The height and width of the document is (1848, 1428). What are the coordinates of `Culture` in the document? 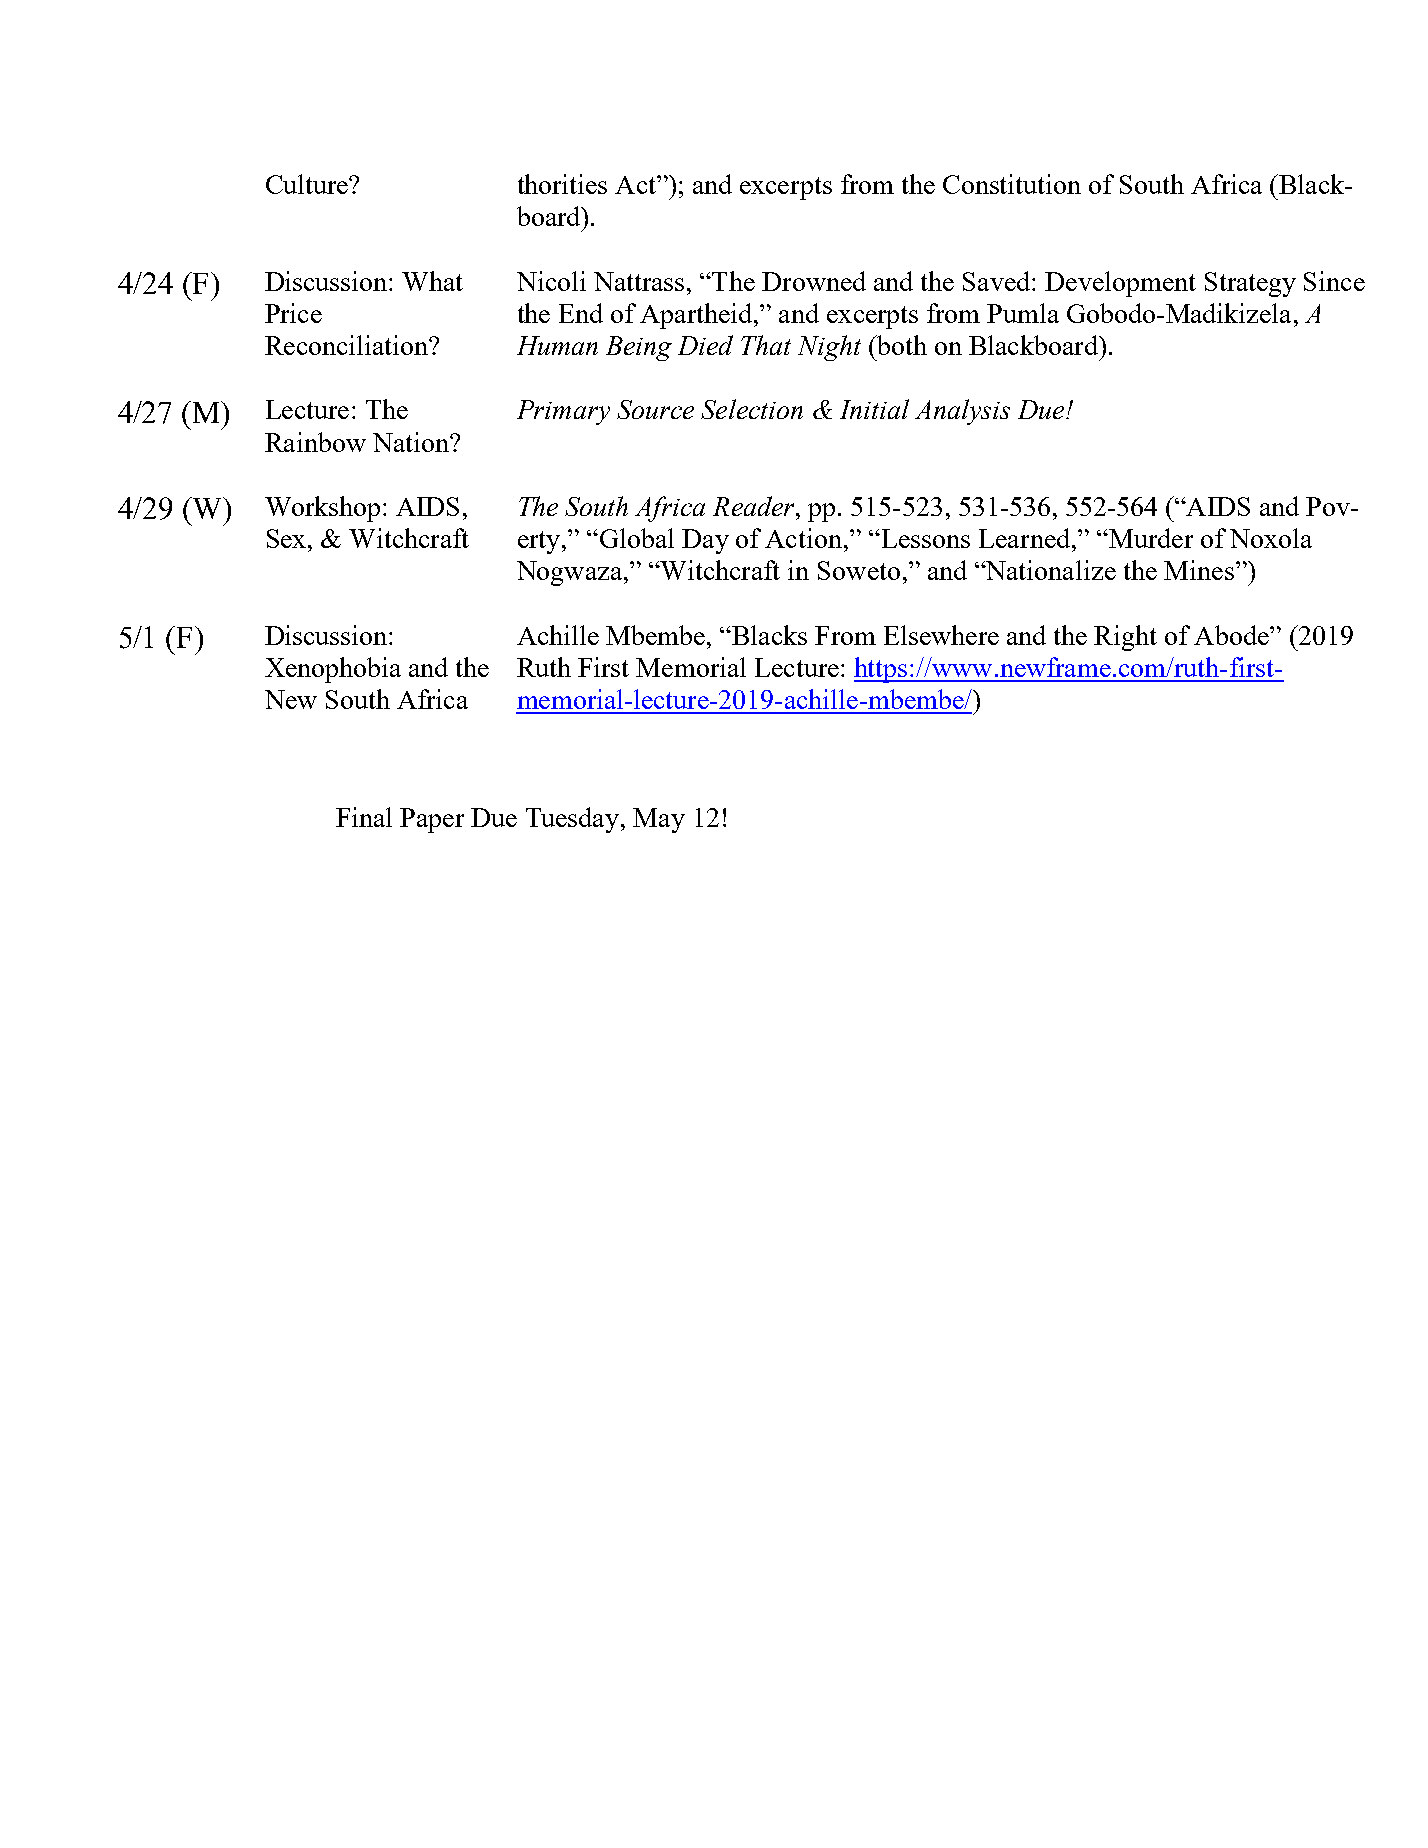 It's located at (308, 184).
